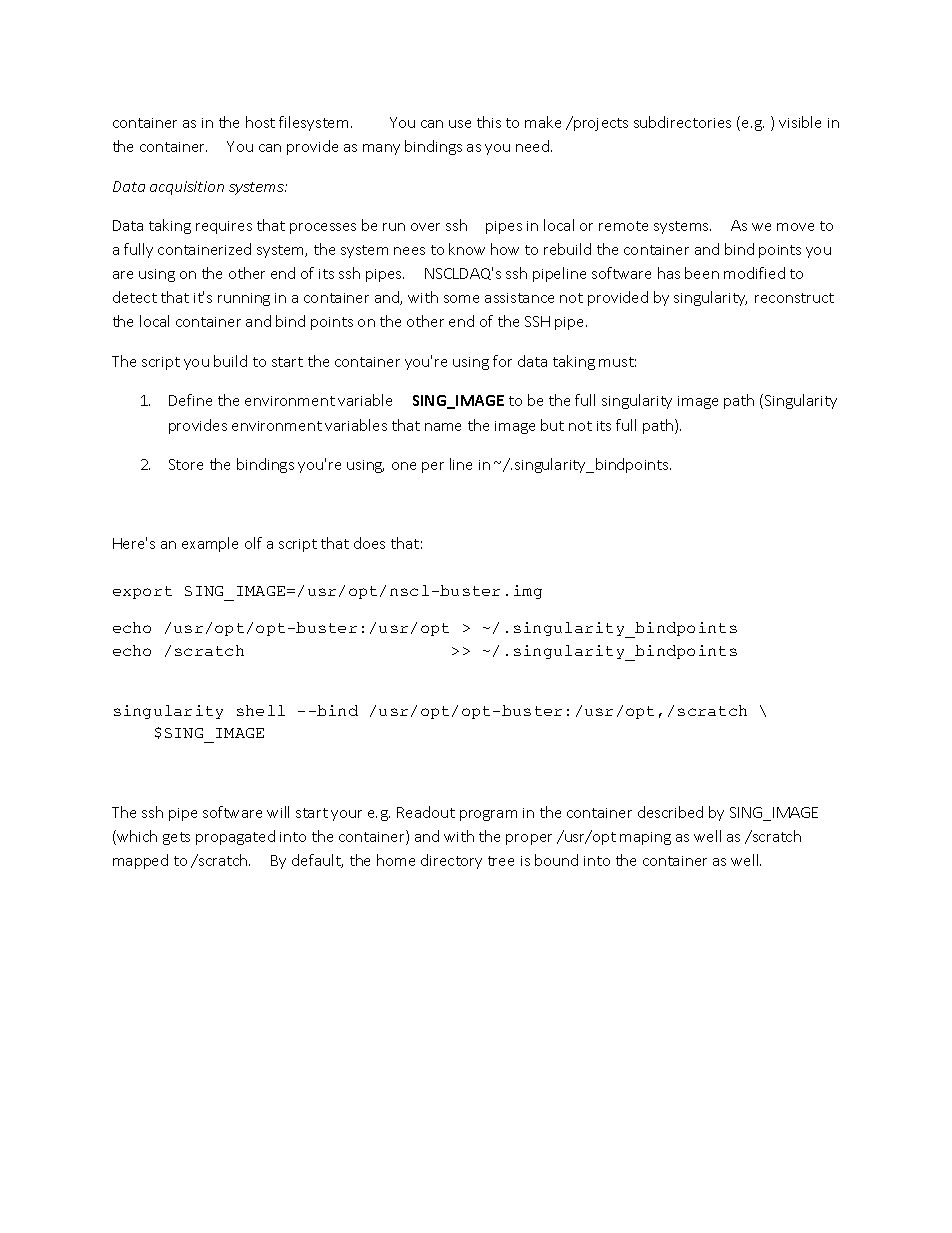 Image resolution: width=952 pixels, height=1233 pixels. Describe the element at coordinates (552, 425) in the screenshot. I see `but` at that location.
